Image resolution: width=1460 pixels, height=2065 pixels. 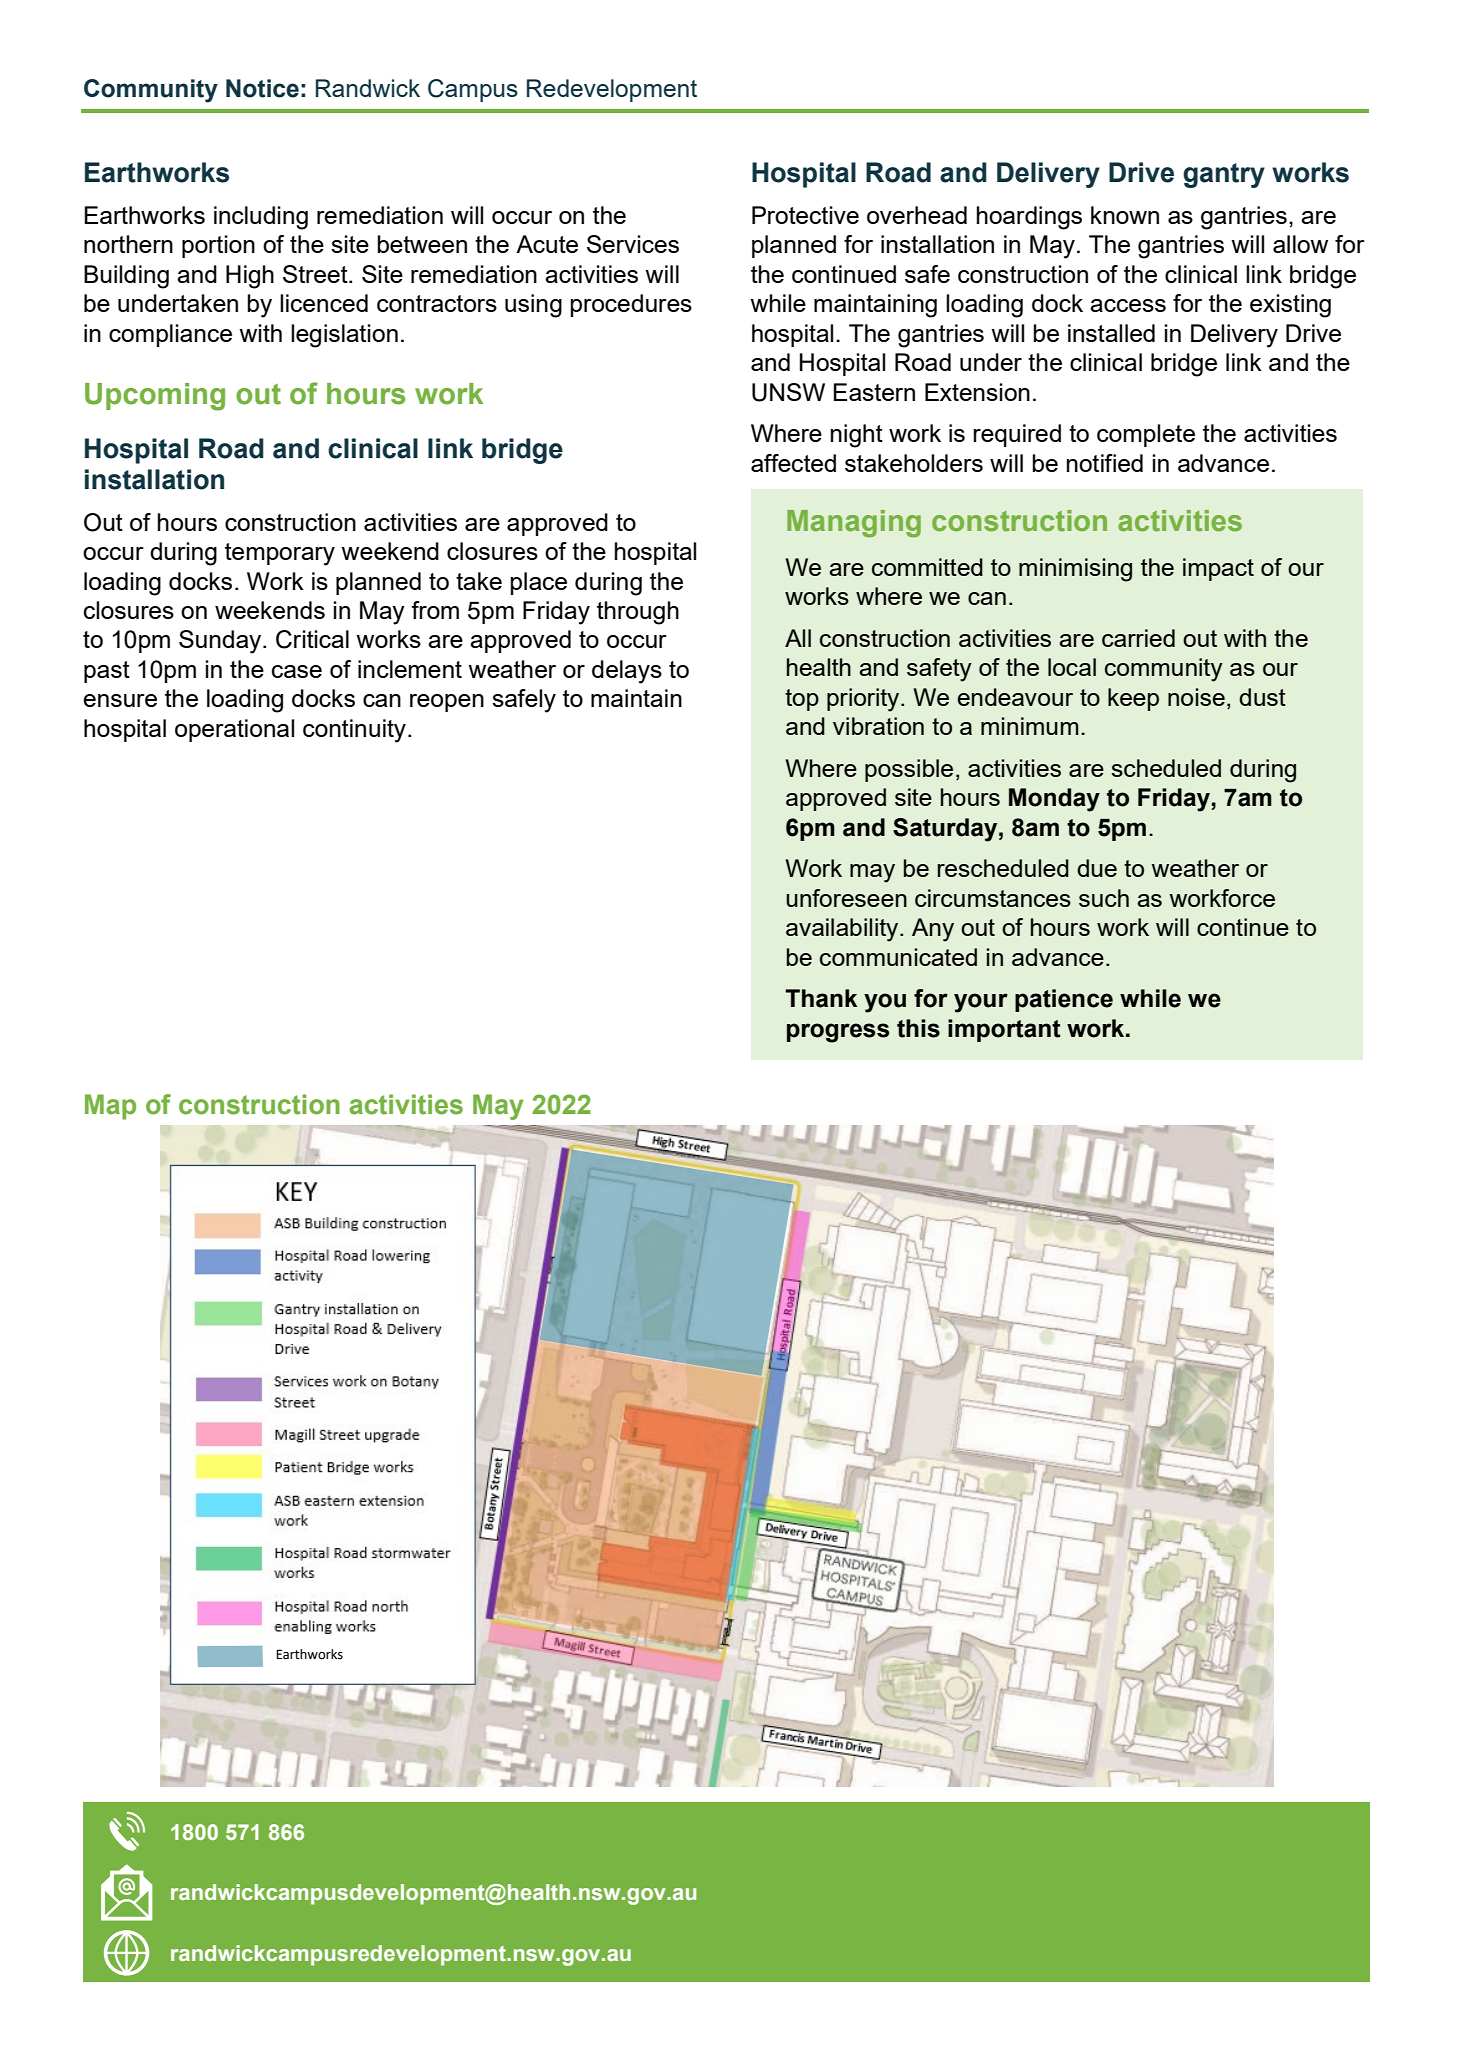 What do you see at coordinates (234, 730) in the document?
I see `operational` at bounding box center [234, 730].
